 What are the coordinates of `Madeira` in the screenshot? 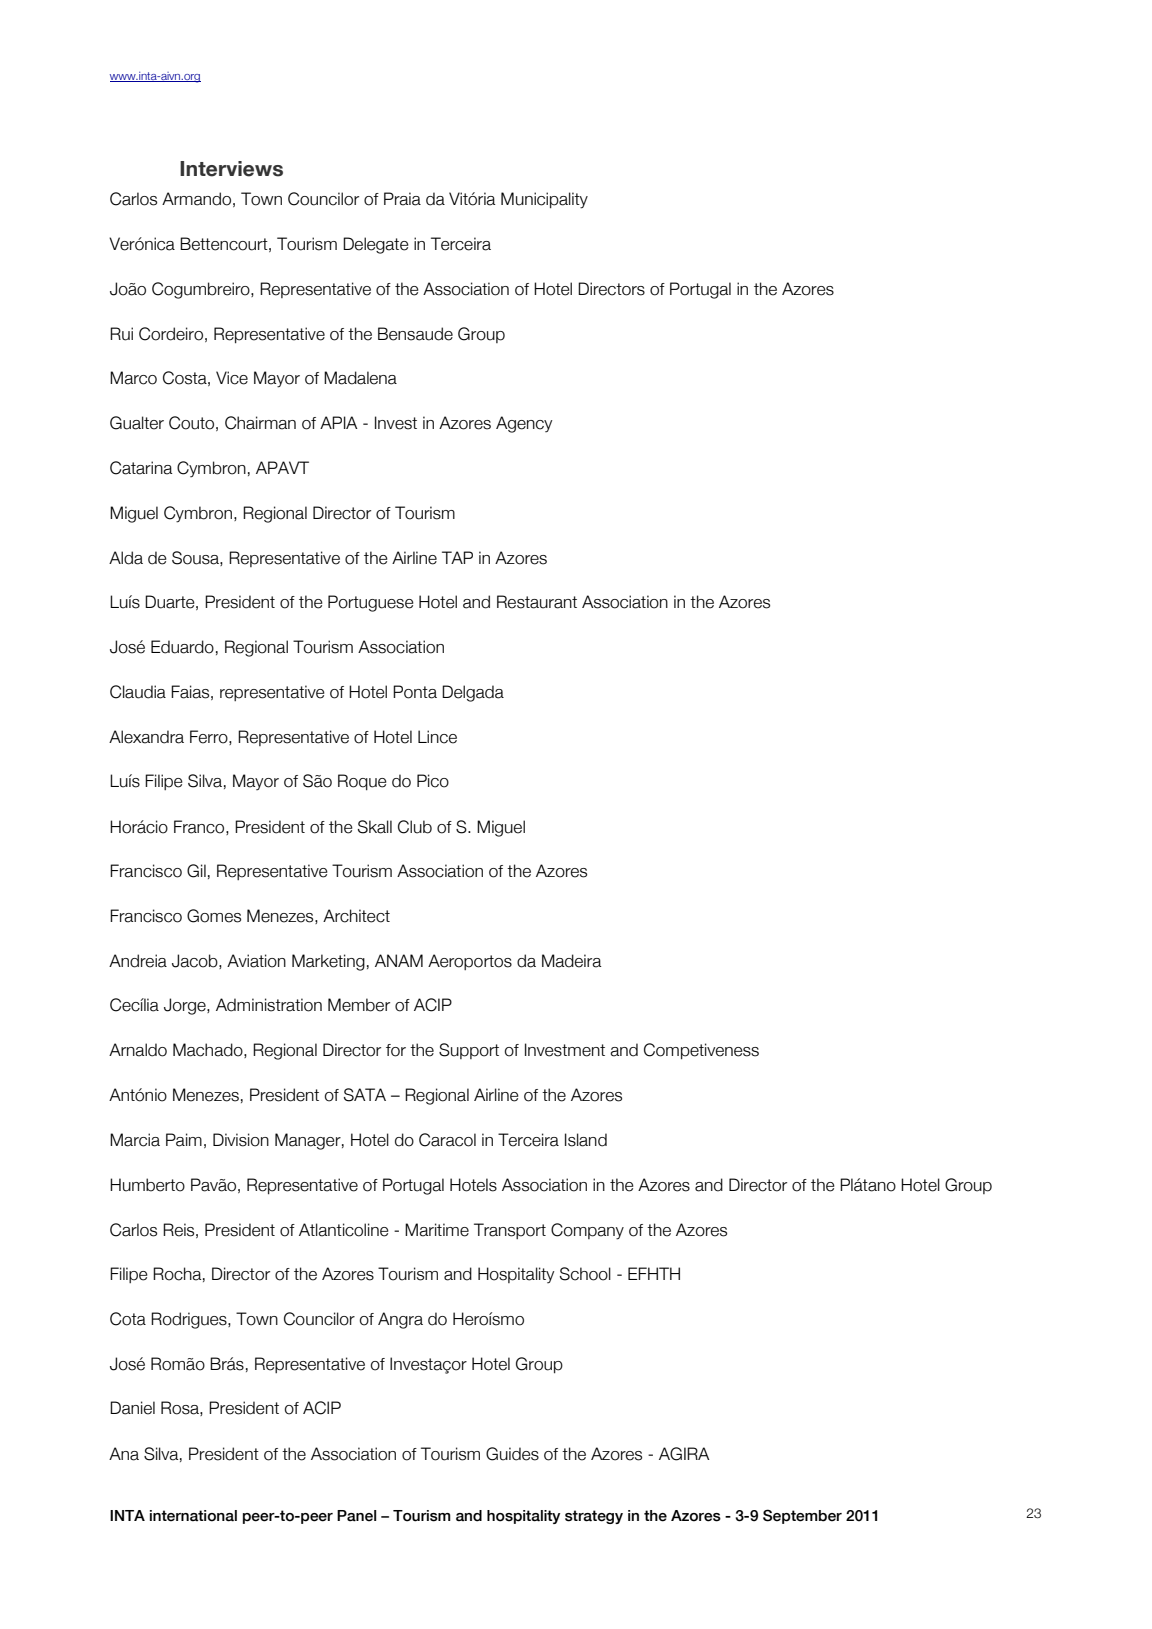 It's located at (572, 961).
